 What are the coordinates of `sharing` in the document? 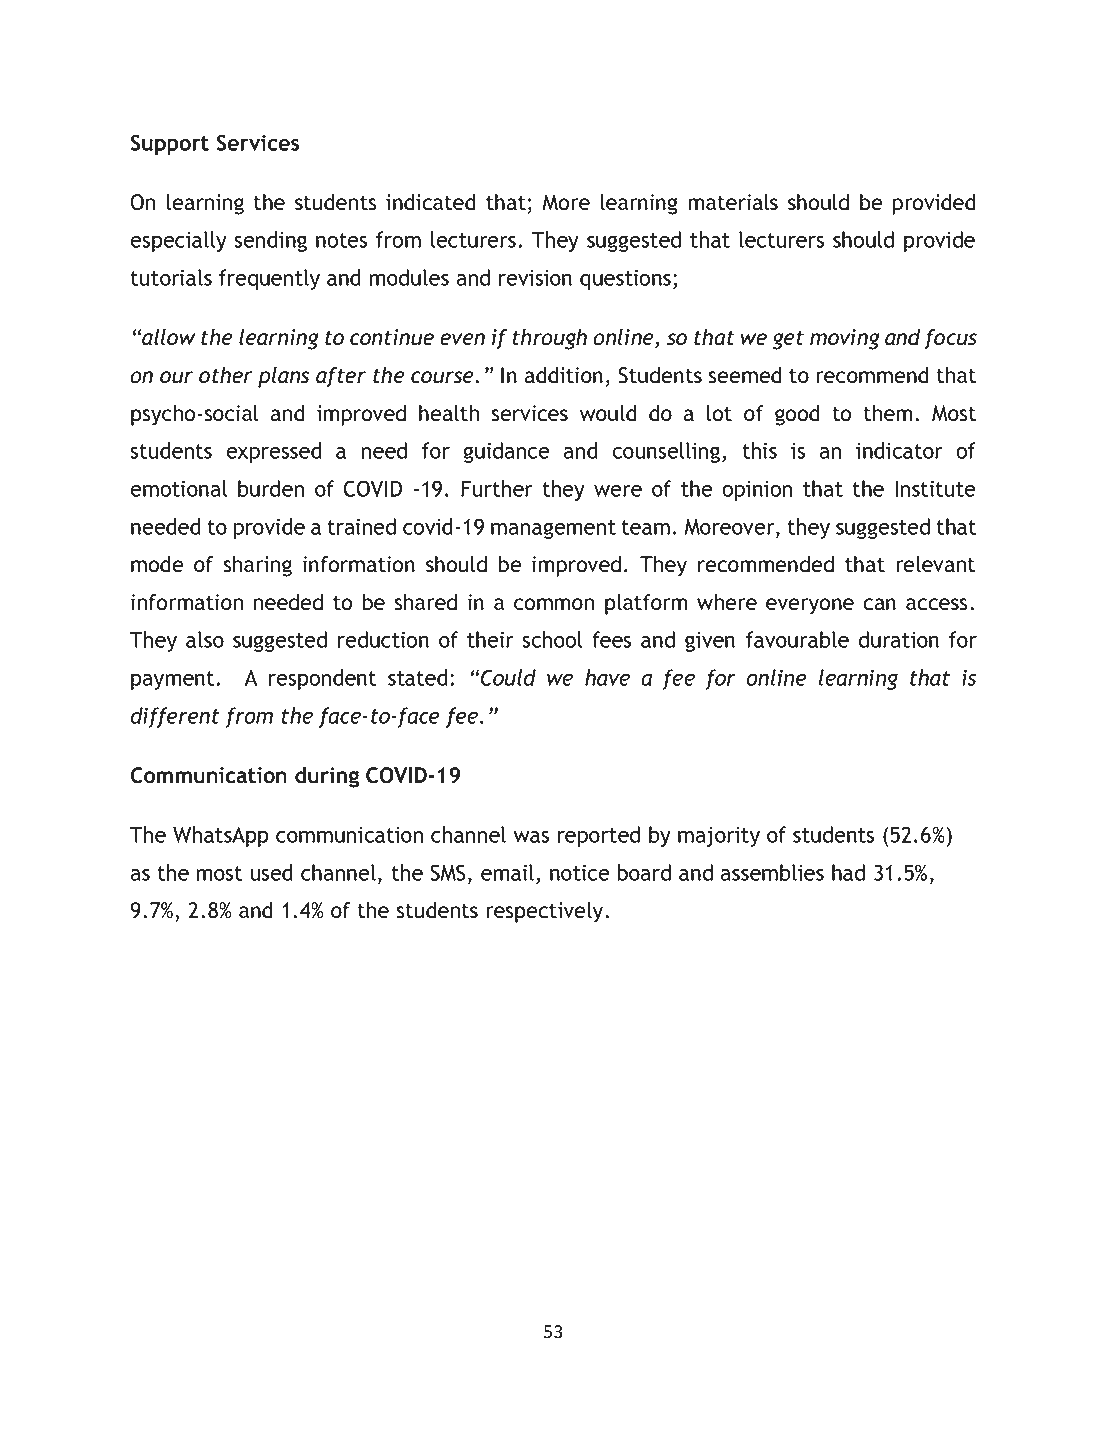 It's located at (257, 566).
